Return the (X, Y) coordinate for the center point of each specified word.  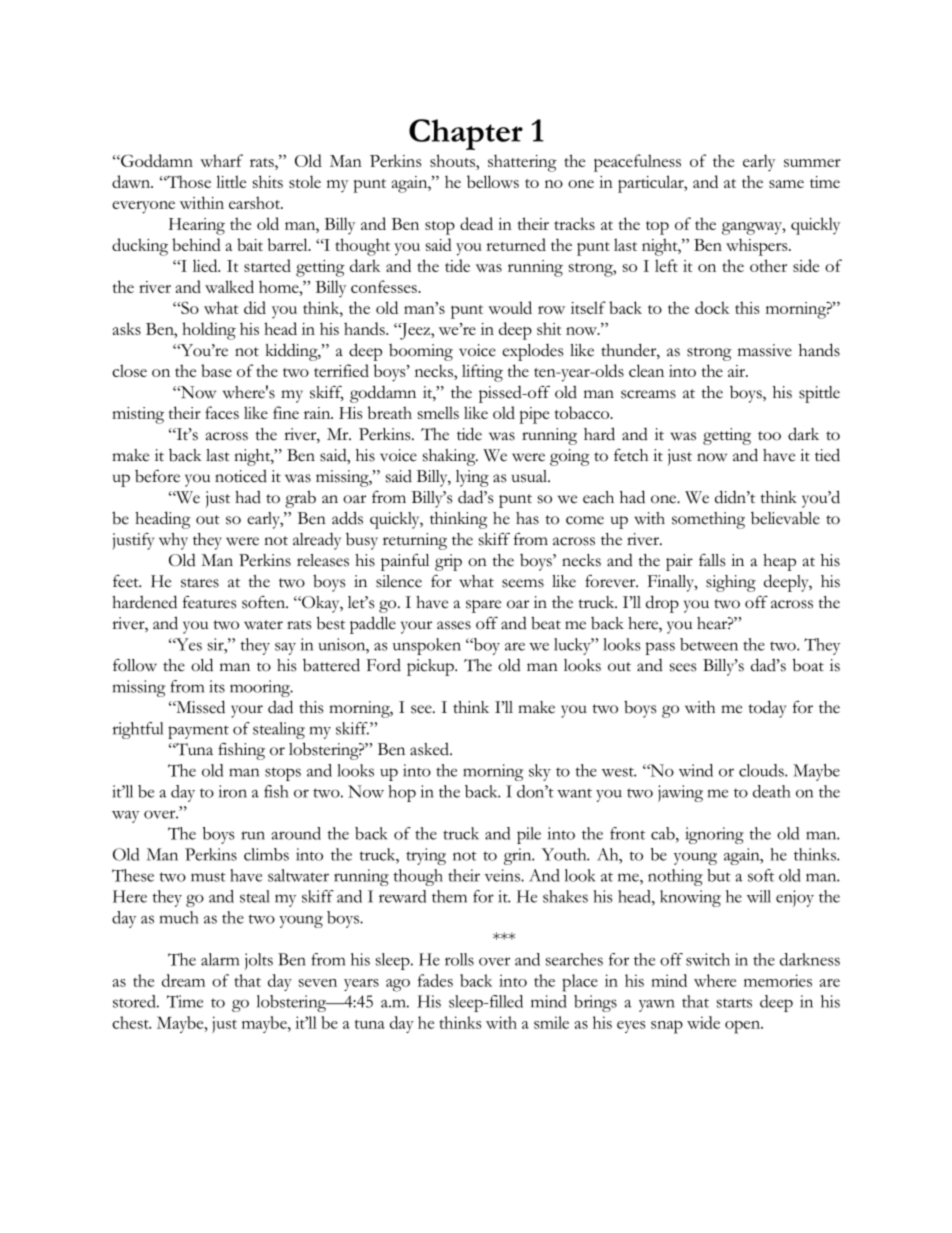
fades (435, 980)
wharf (221, 160)
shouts (453, 160)
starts (734, 1003)
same (786, 184)
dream (183, 980)
